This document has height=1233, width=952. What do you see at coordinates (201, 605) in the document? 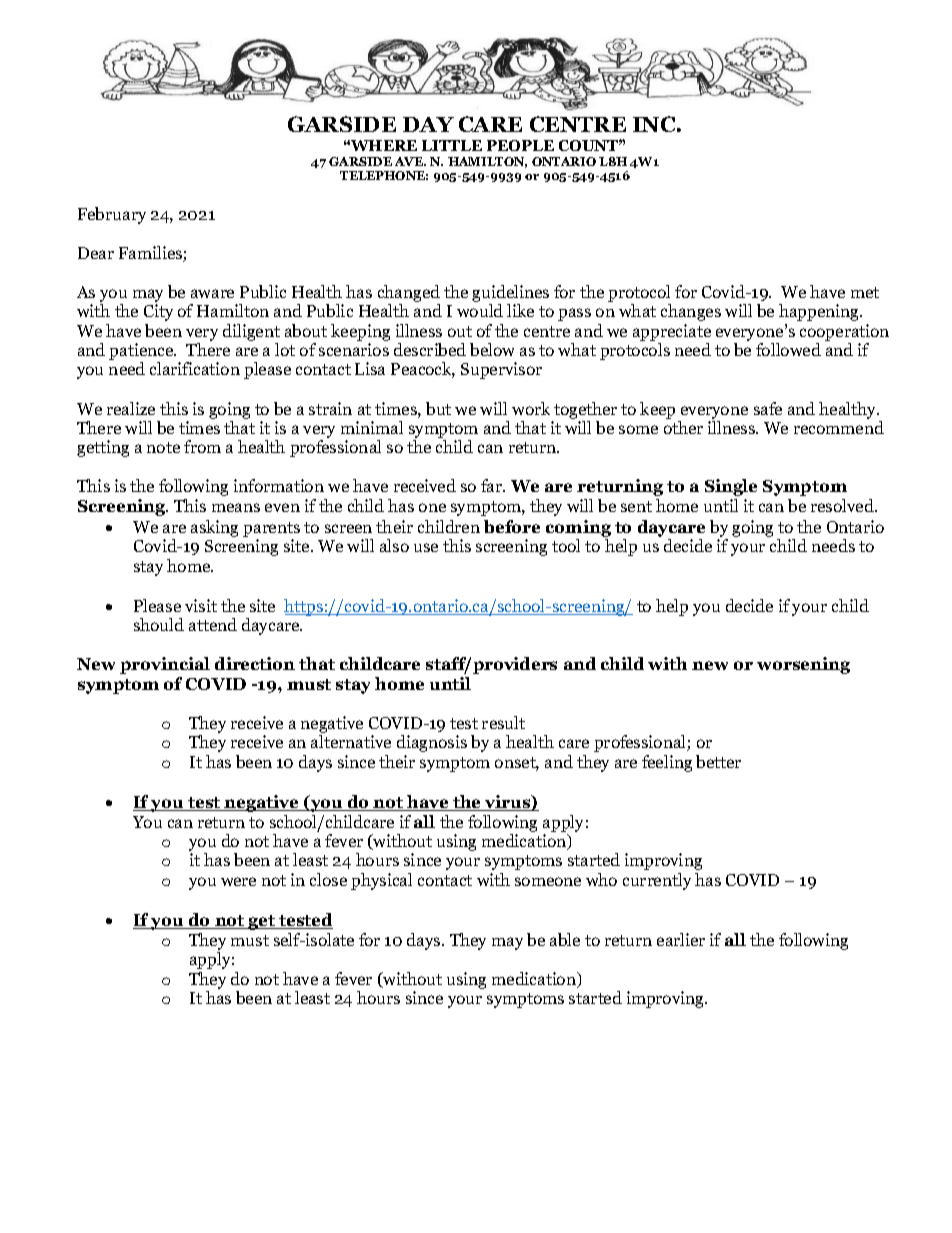
I see `visit` at bounding box center [201, 605].
